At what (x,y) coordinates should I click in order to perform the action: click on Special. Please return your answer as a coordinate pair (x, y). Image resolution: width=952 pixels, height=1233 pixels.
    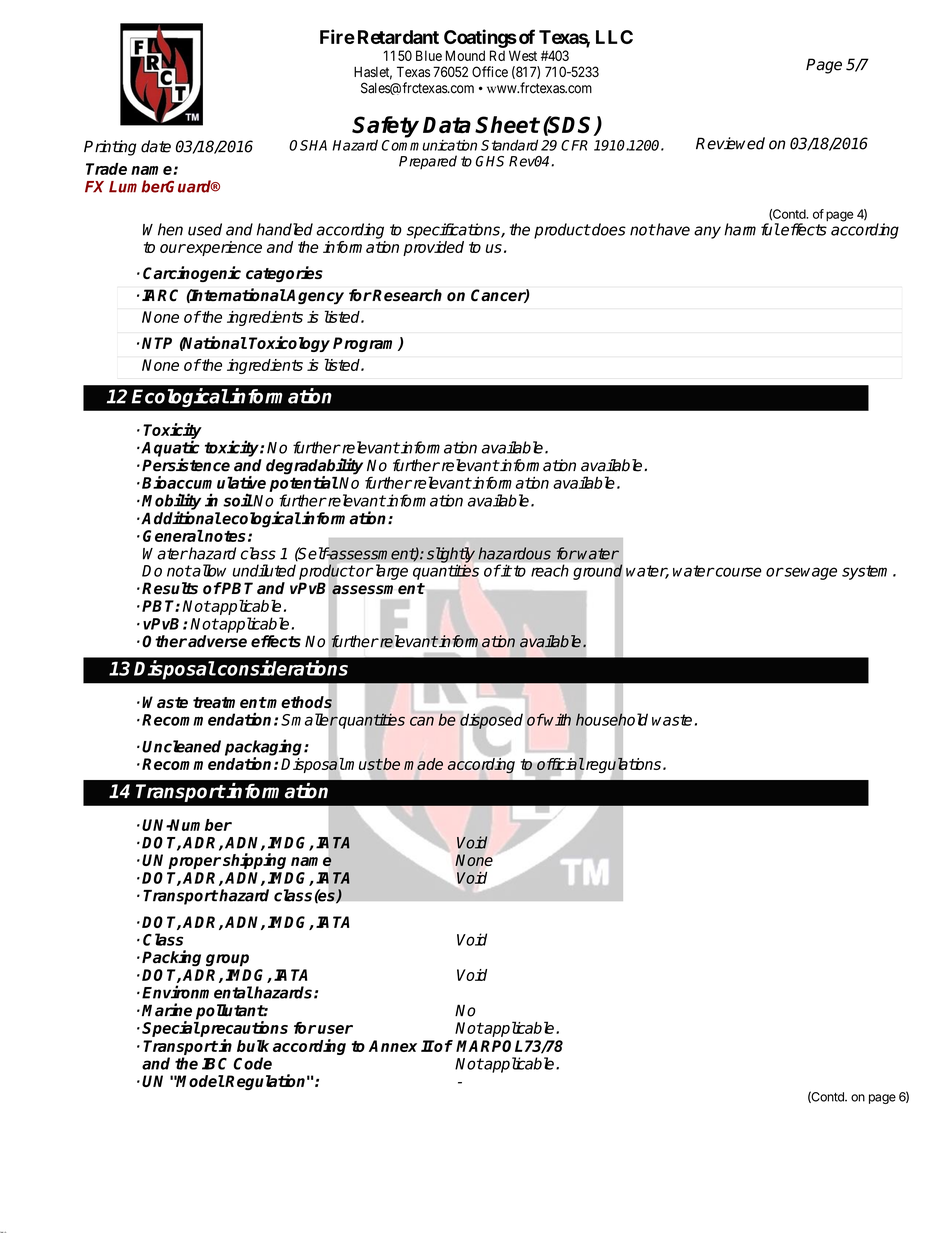
    Looking at the image, I should click on (171, 1029).
